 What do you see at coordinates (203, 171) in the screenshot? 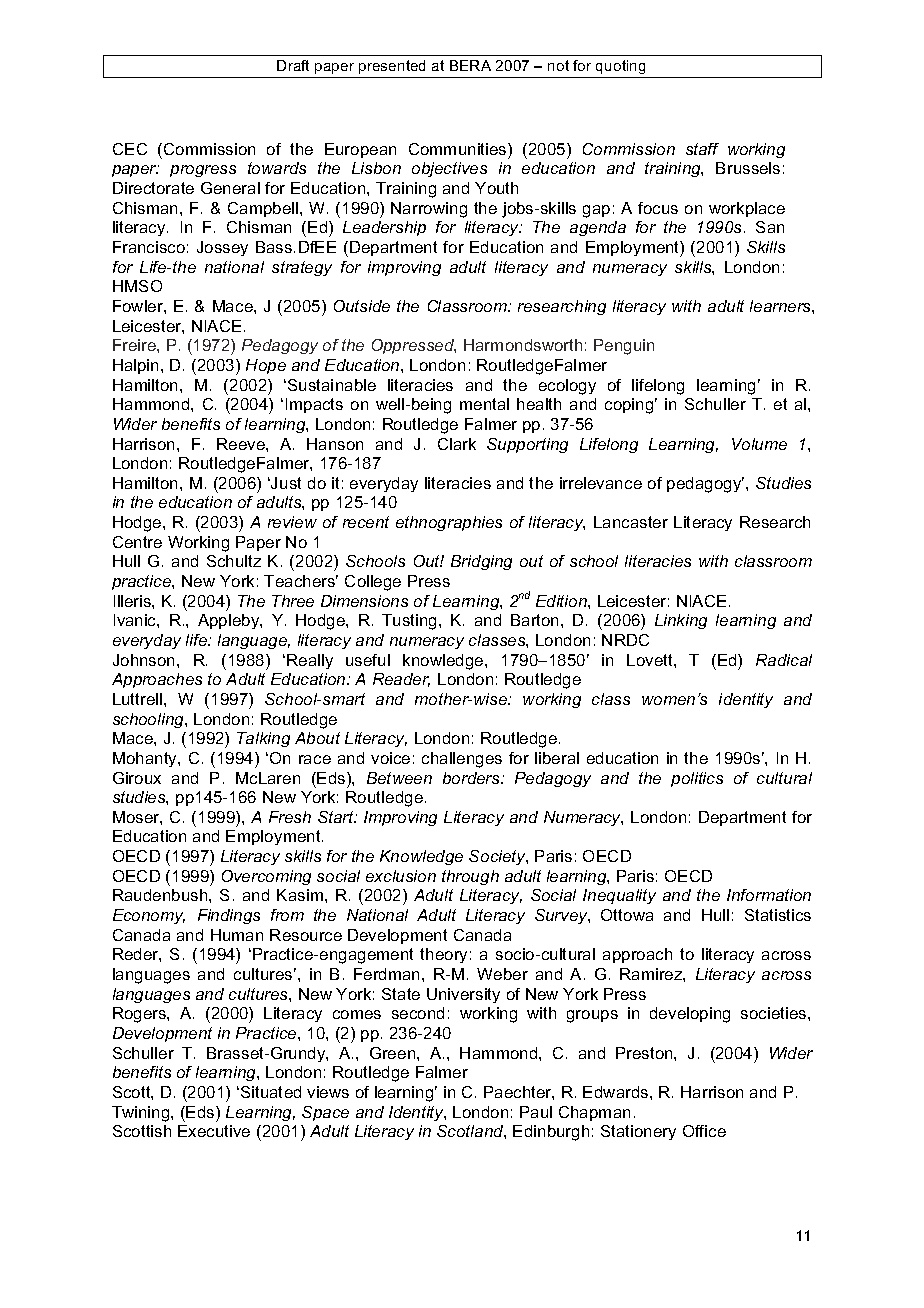
I see `progress` at bounding box center [203, 171].
